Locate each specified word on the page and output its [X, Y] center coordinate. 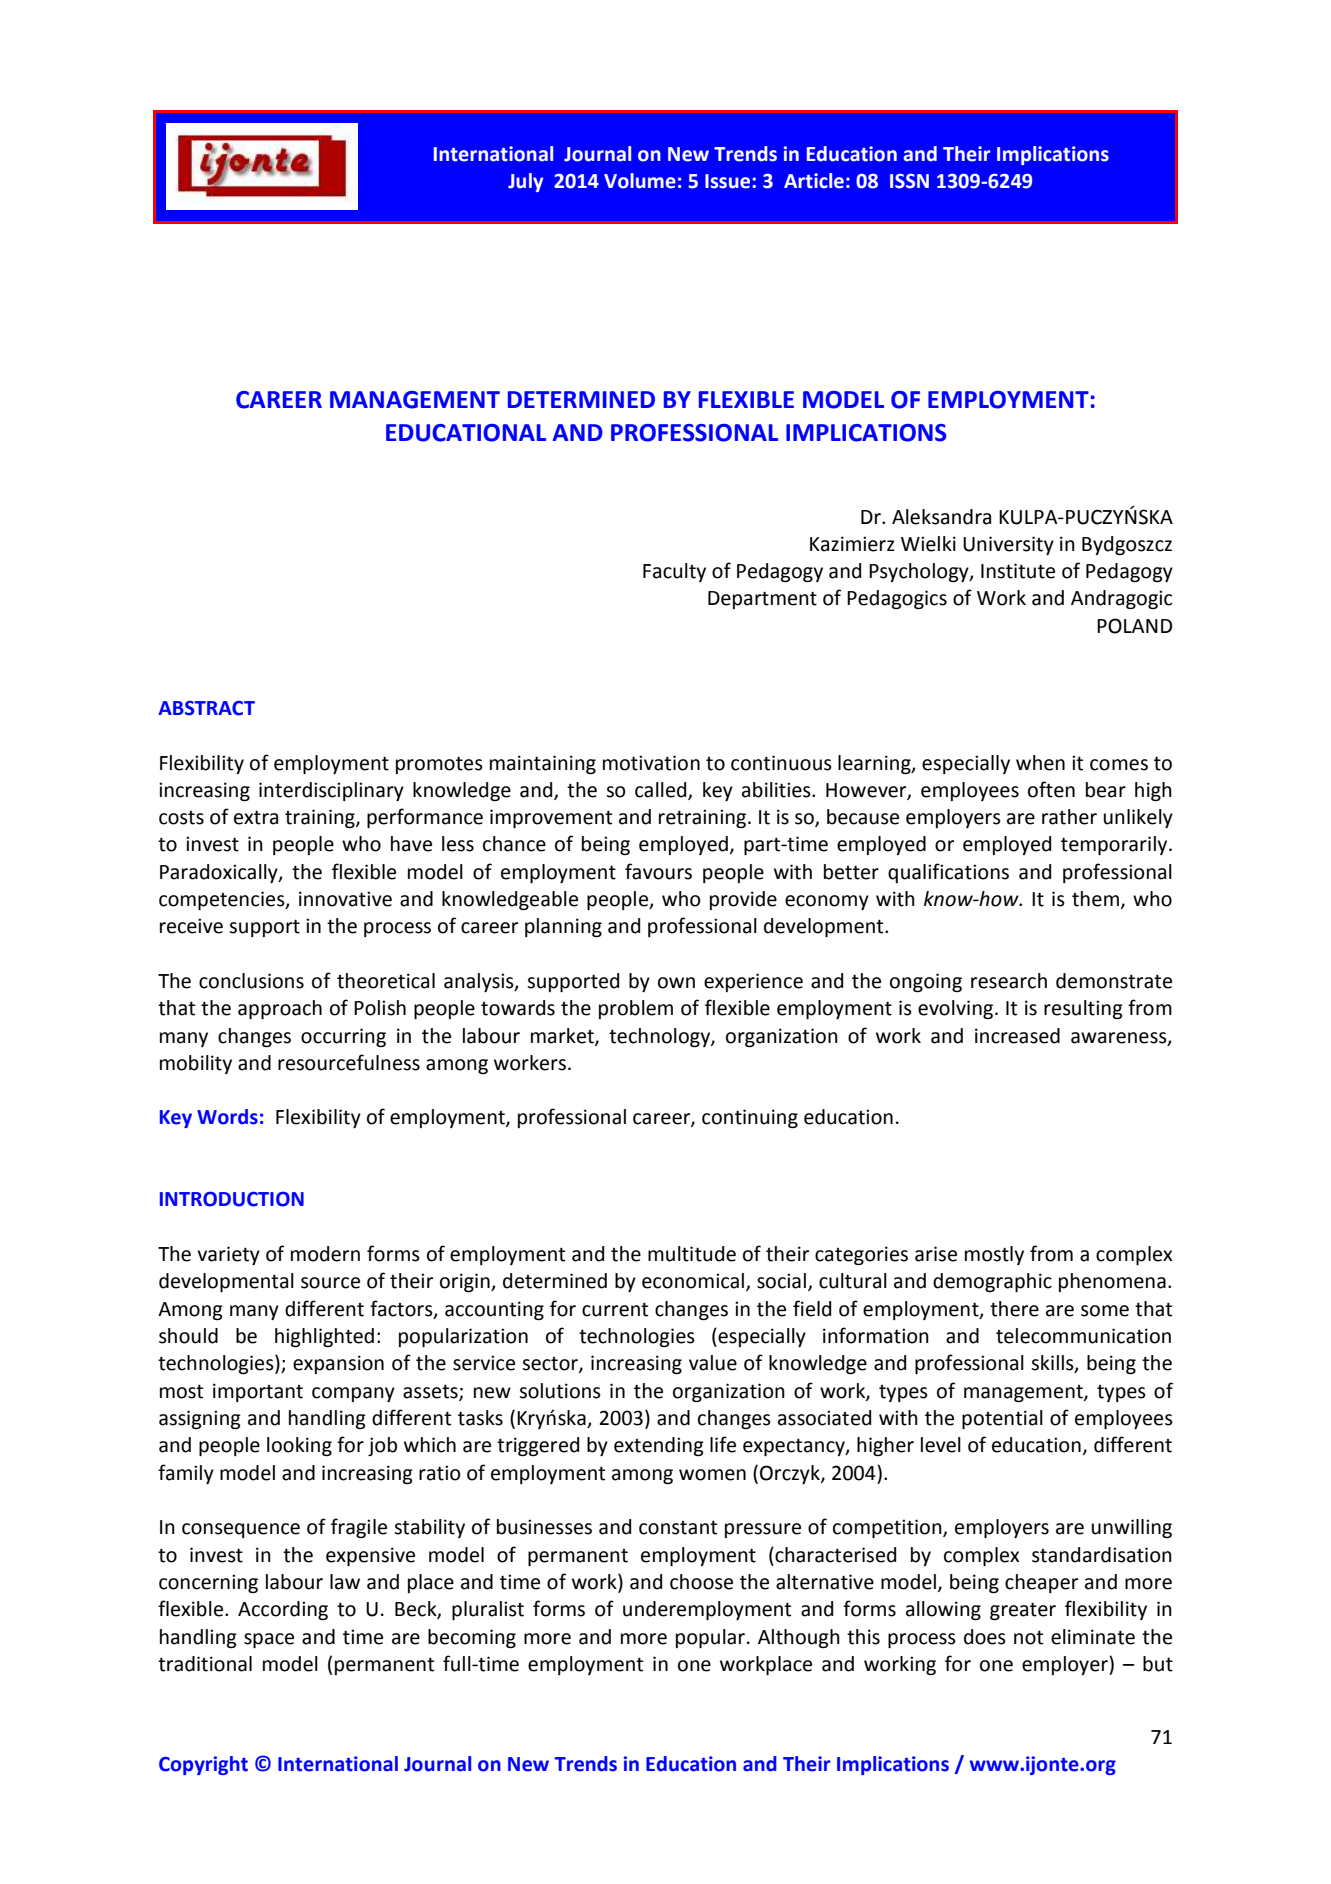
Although [799, 1638]
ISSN [909, 181]
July [526, 182]
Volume [640, 181]
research [1009, 981]
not [1028, 1637]
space [269, 1640]
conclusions [251, 981]
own [676, 983]
